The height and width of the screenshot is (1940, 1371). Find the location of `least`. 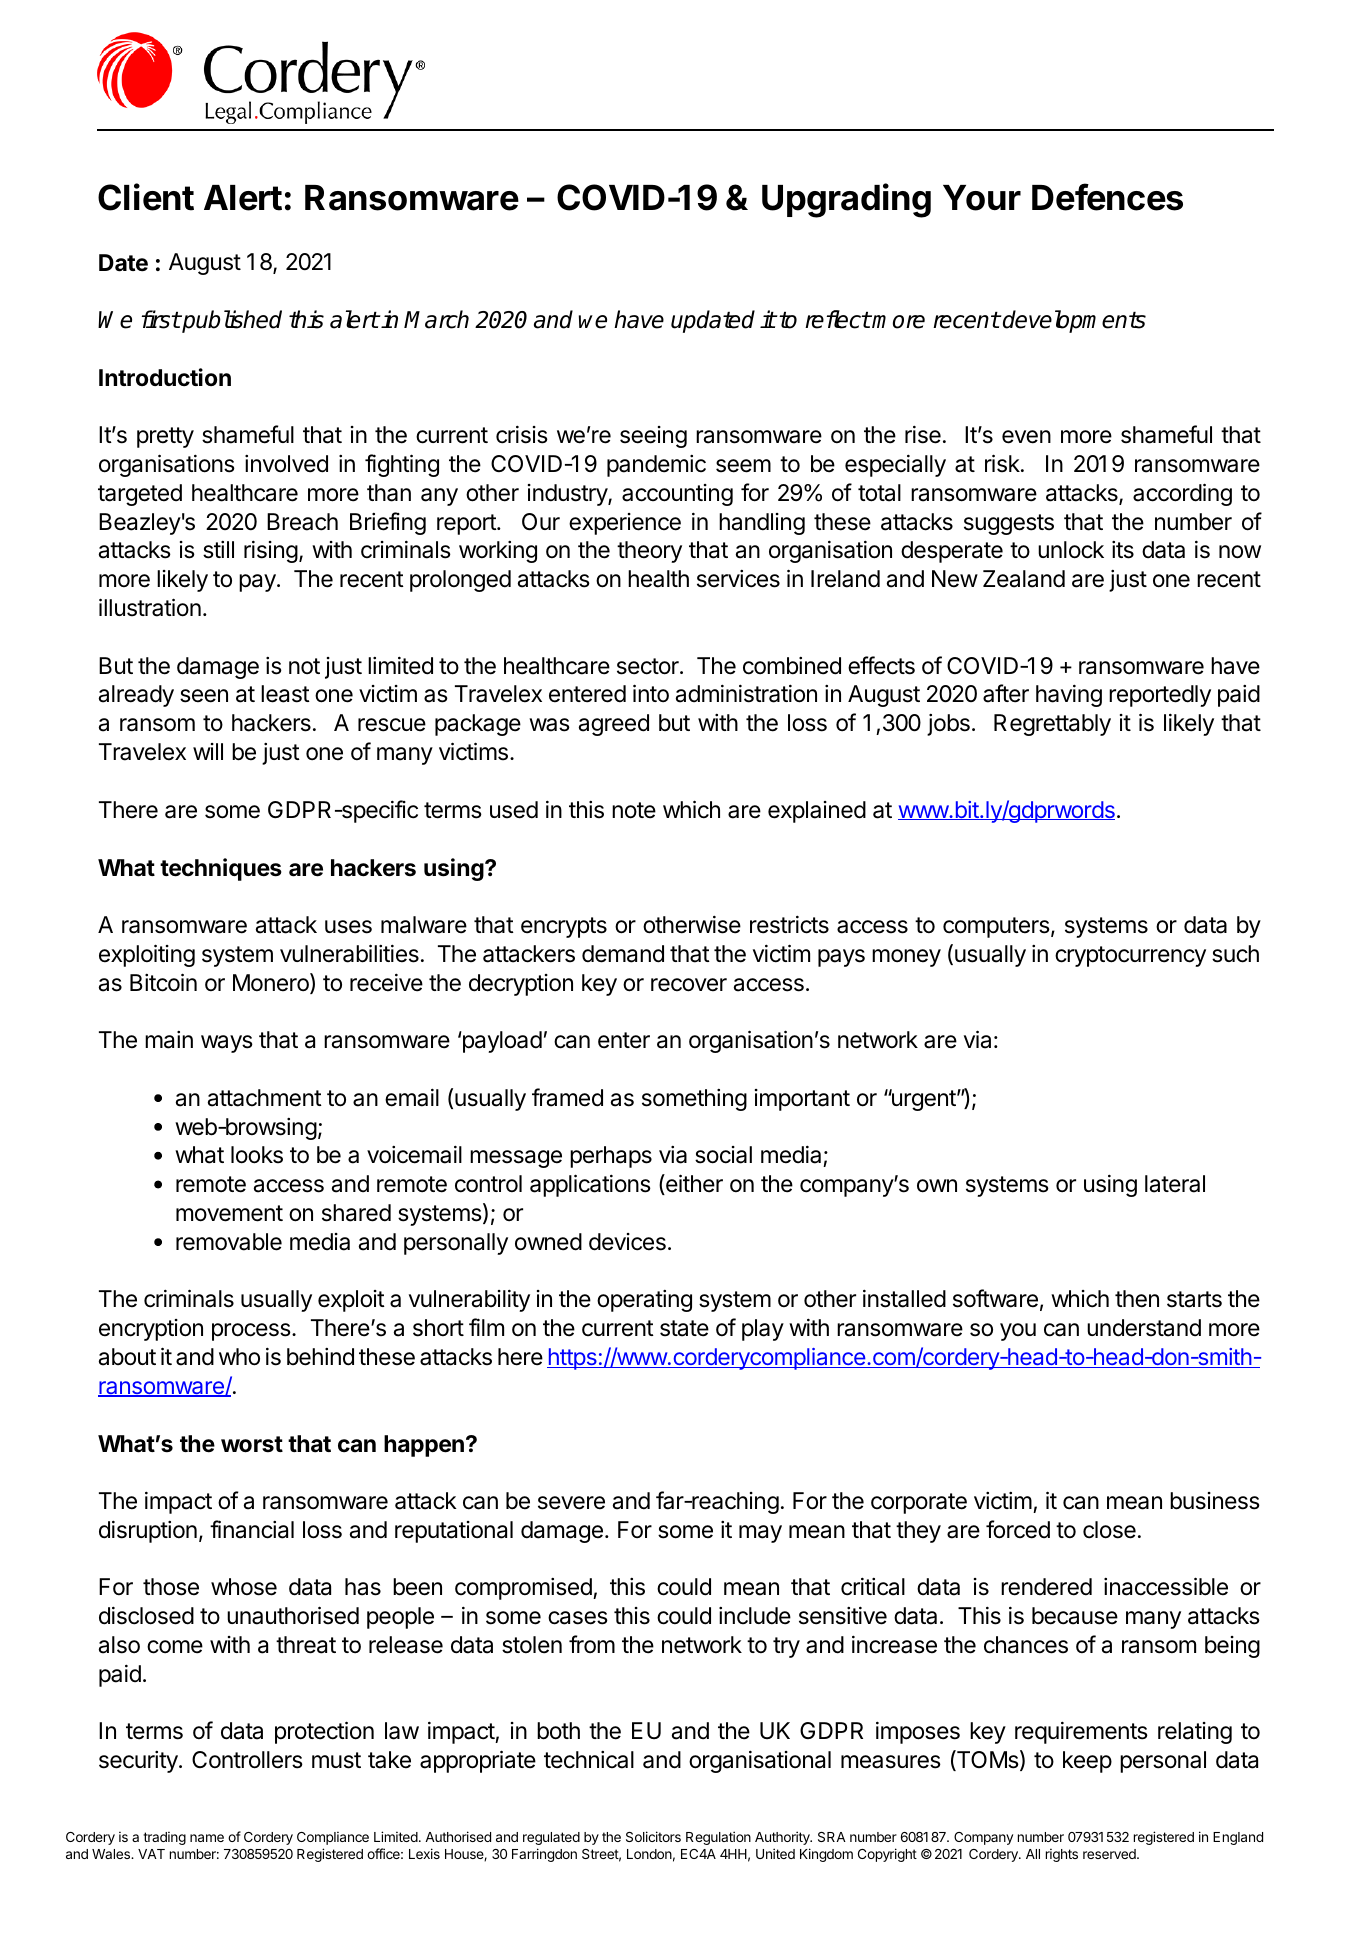

least is located at coordinates (285, 694).
